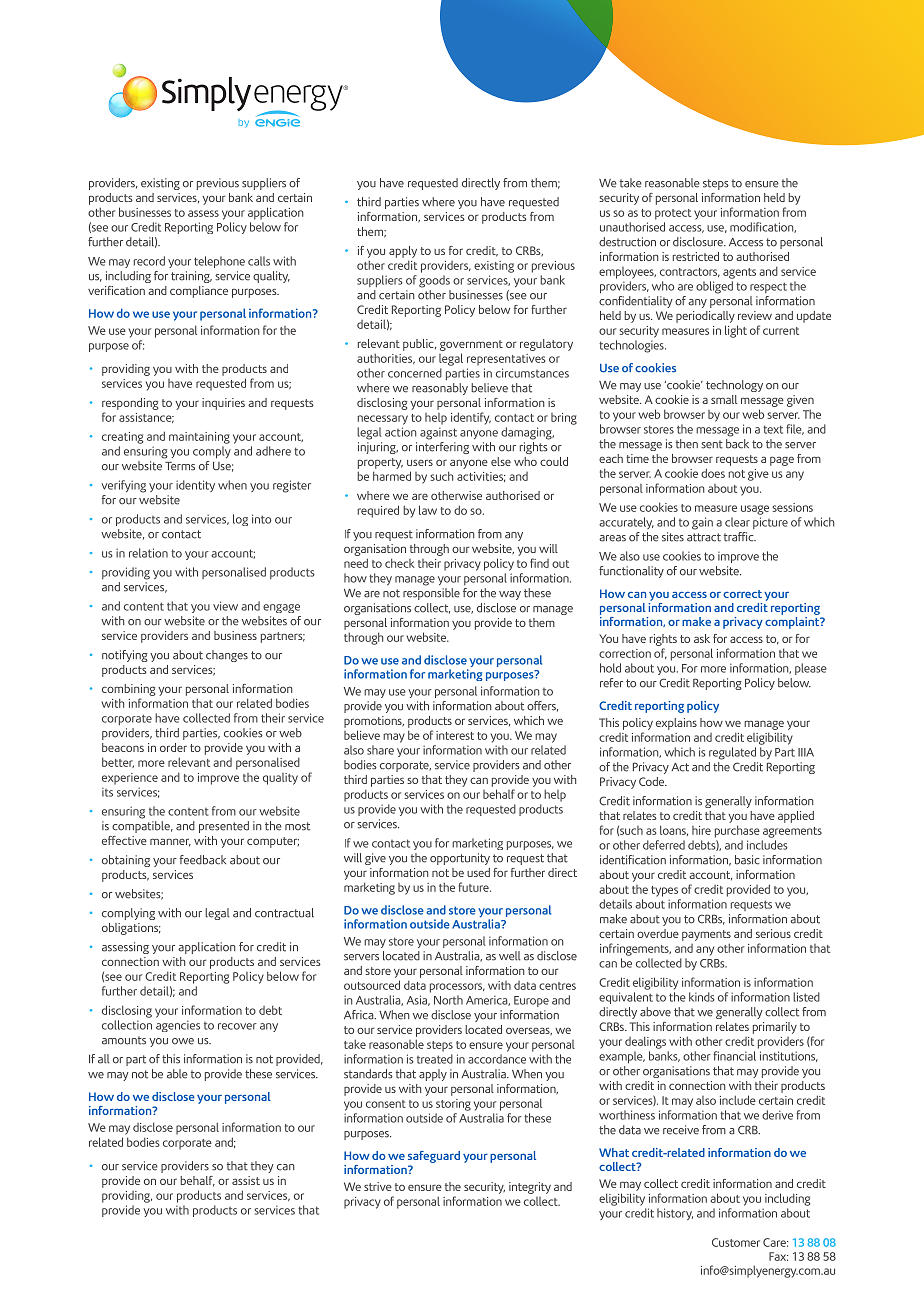 The height and width of the screenshot is (1308, 924). Describe the element at coordinates (713, 473) in the screenshot. I see `does` at that location.
